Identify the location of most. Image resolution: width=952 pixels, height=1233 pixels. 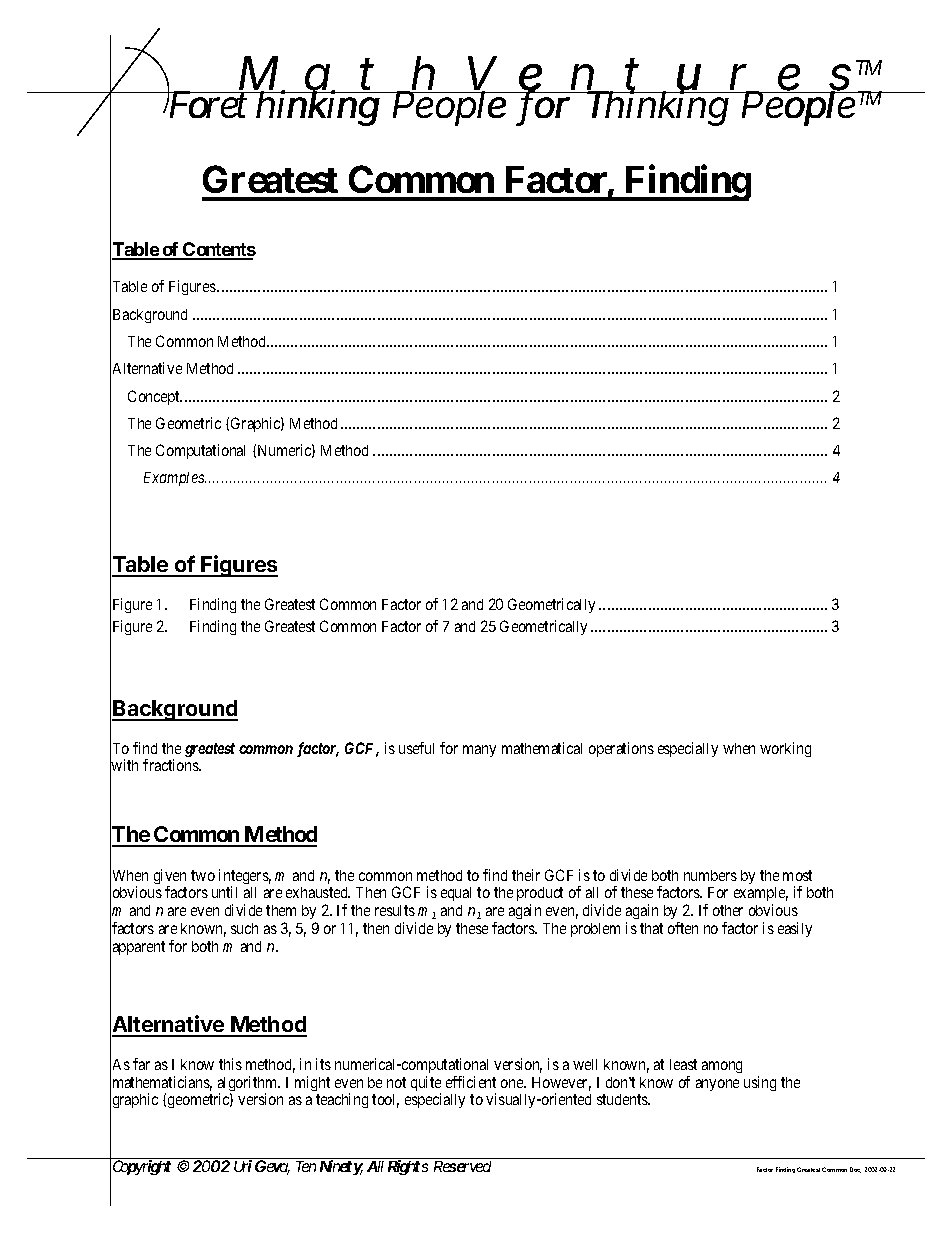
(797, 875).
